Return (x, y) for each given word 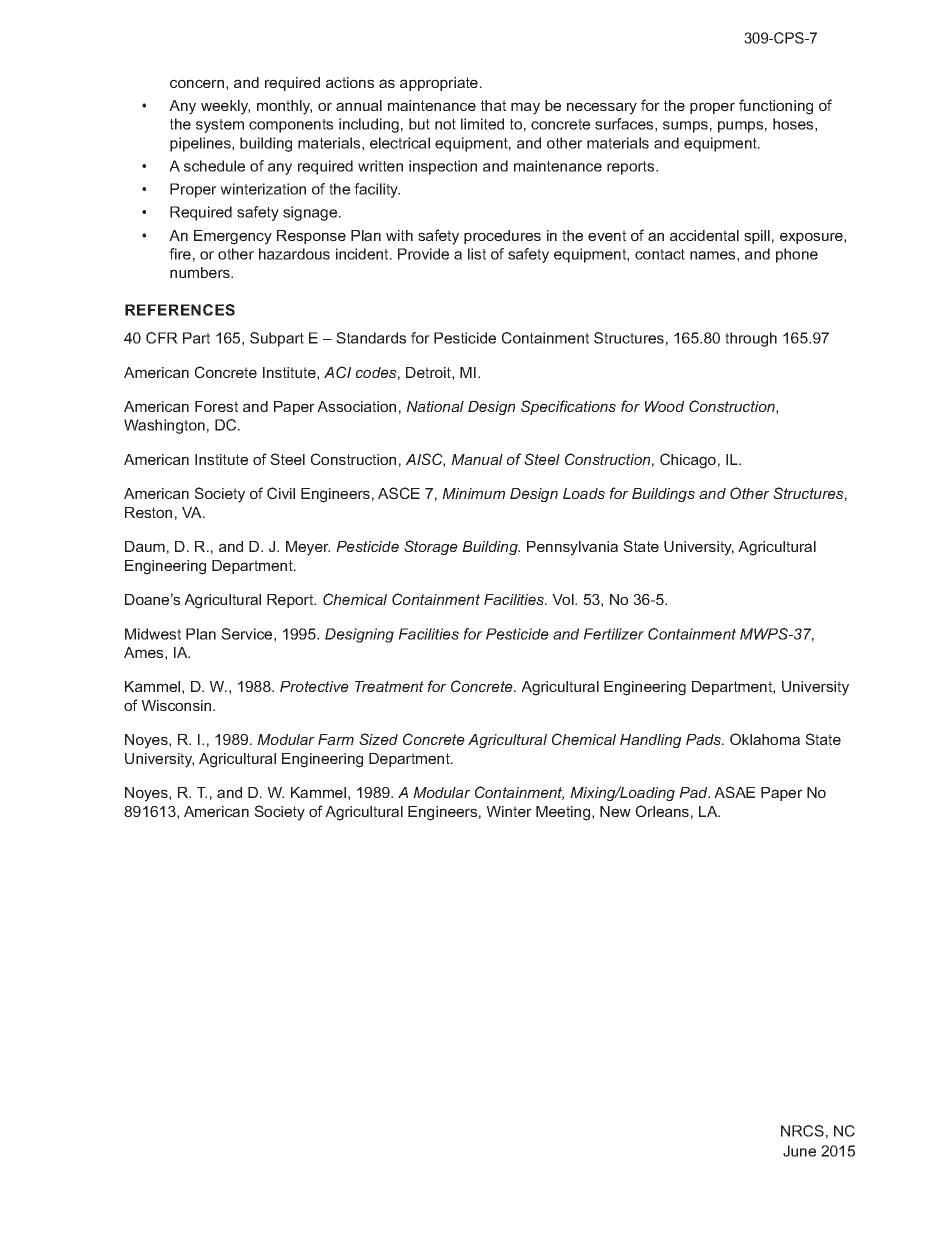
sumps (685, 127)
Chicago (688, 461)
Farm (336, 739)
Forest (216, 406)
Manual (477, 459)
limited (482, 124)
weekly (225, 107)
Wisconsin (178, 705)
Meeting (564, 813)
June (799, 1151)
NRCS (802, 1131)
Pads (705, 739)
